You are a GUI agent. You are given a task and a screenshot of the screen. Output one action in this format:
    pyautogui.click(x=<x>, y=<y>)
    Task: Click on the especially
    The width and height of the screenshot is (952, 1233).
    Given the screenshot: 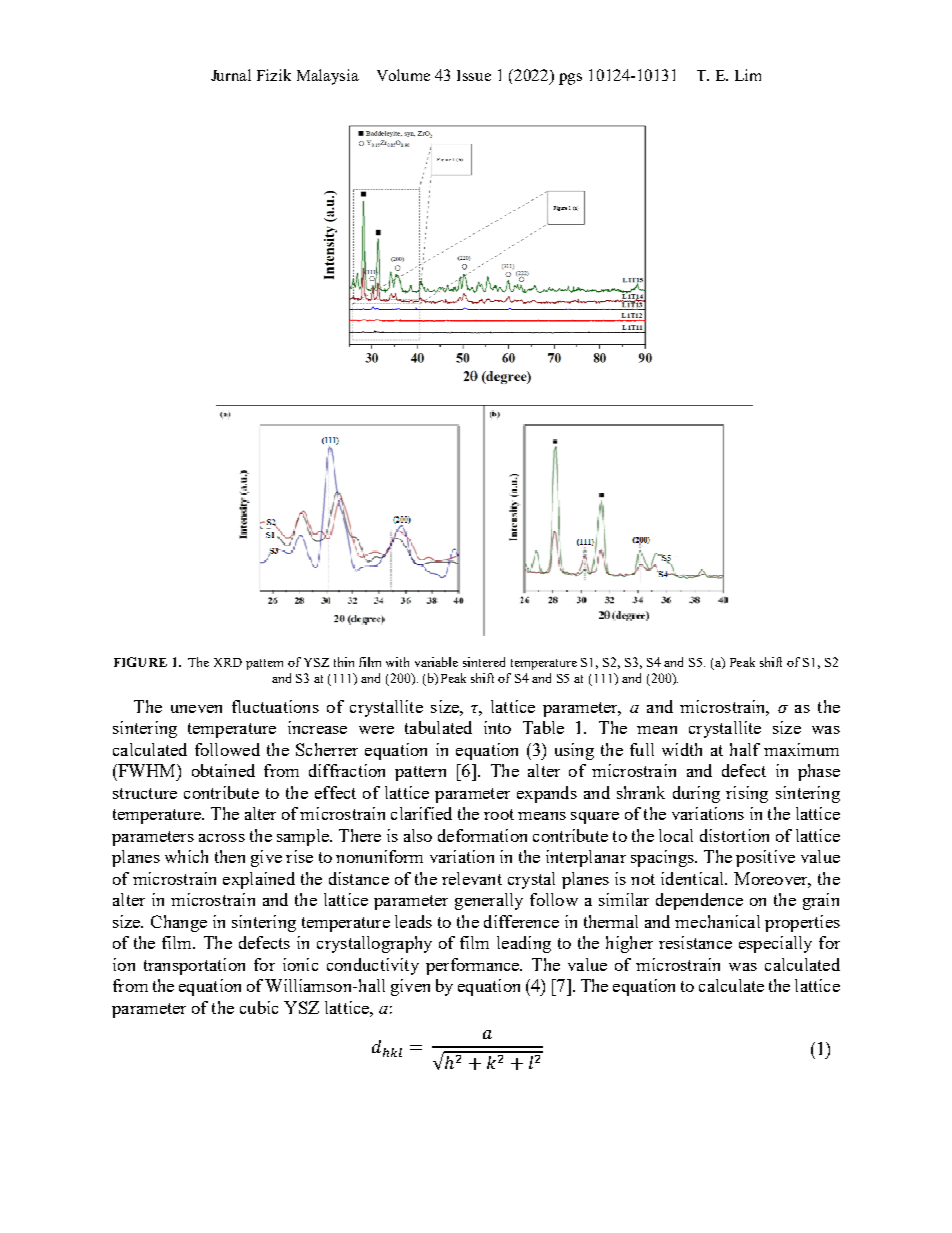 What is the action you would take?
    pyautogui.click(x=775, y=944)
